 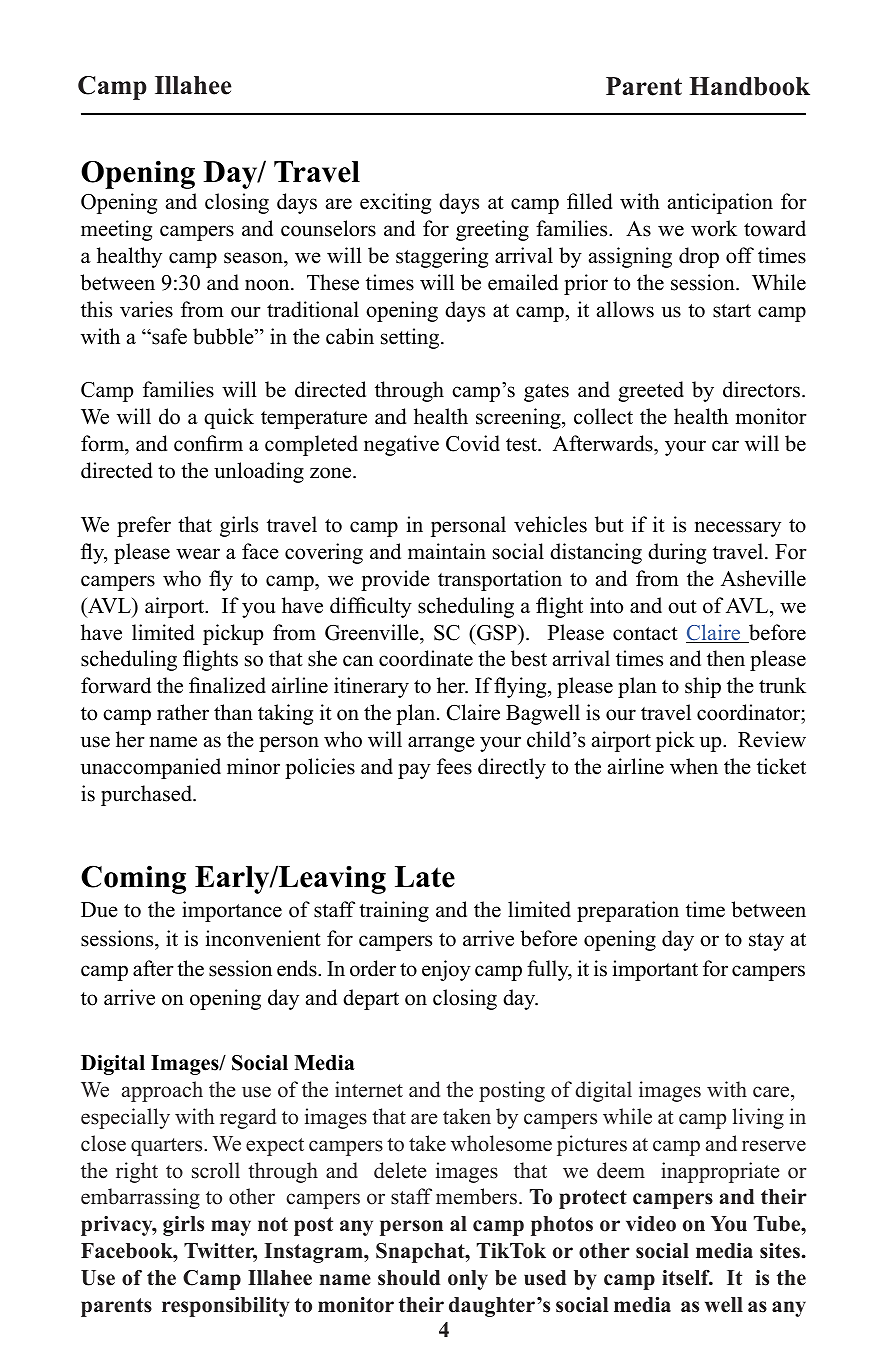 I want to click on meeting, so click(x=116, y=230).
